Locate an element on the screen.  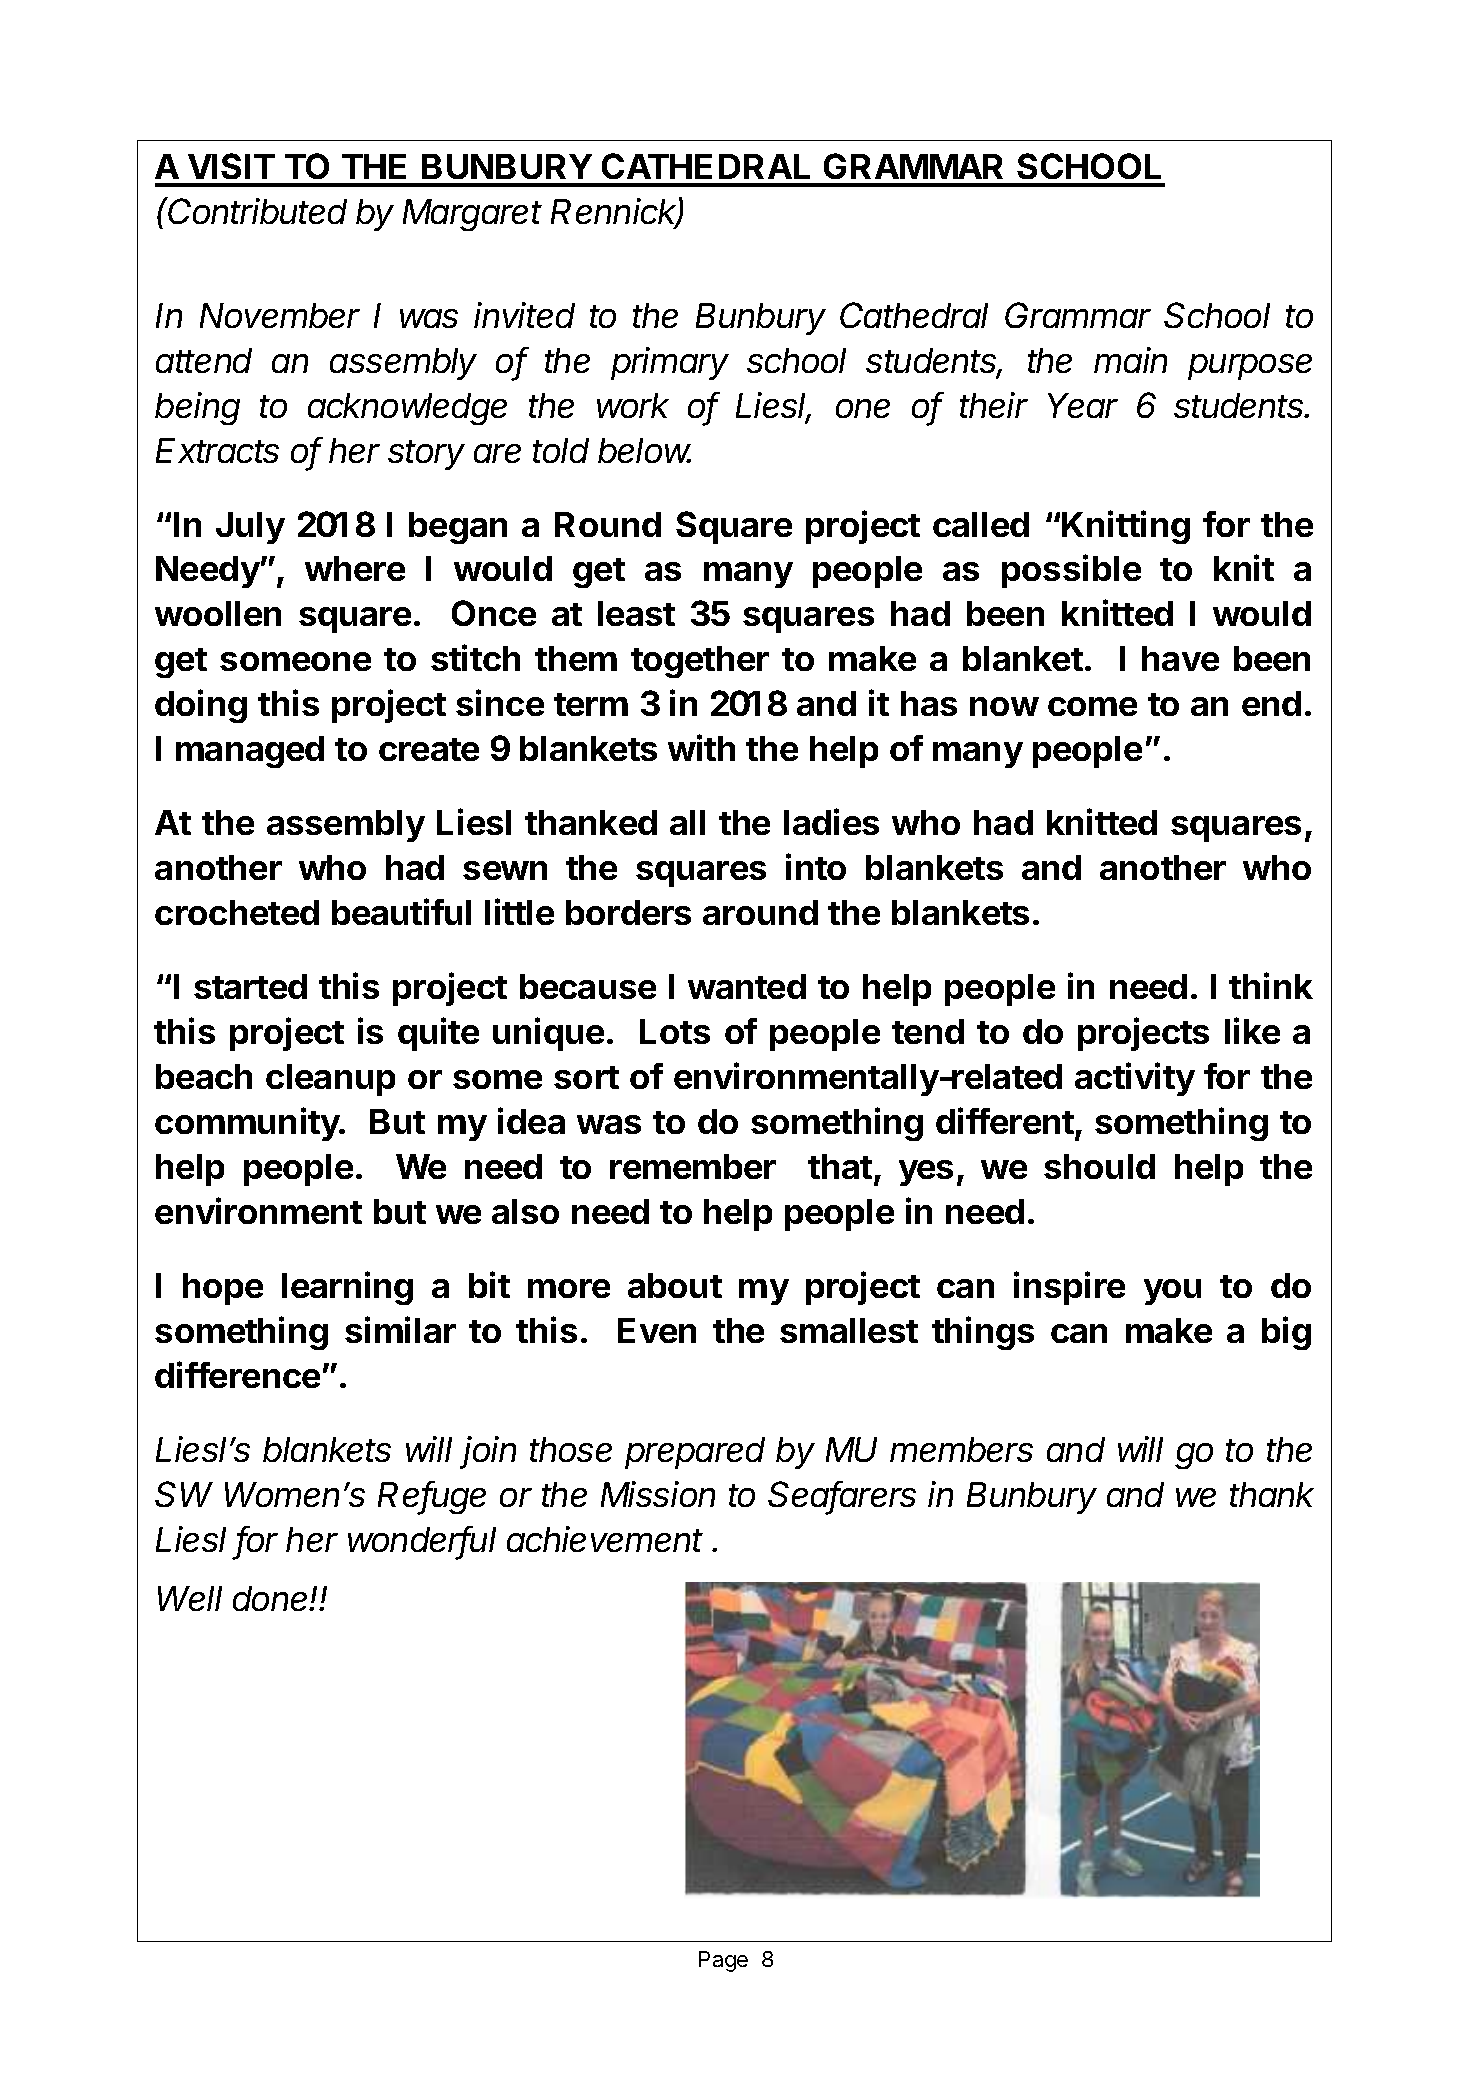
with is located at coordinates (701, 747).
